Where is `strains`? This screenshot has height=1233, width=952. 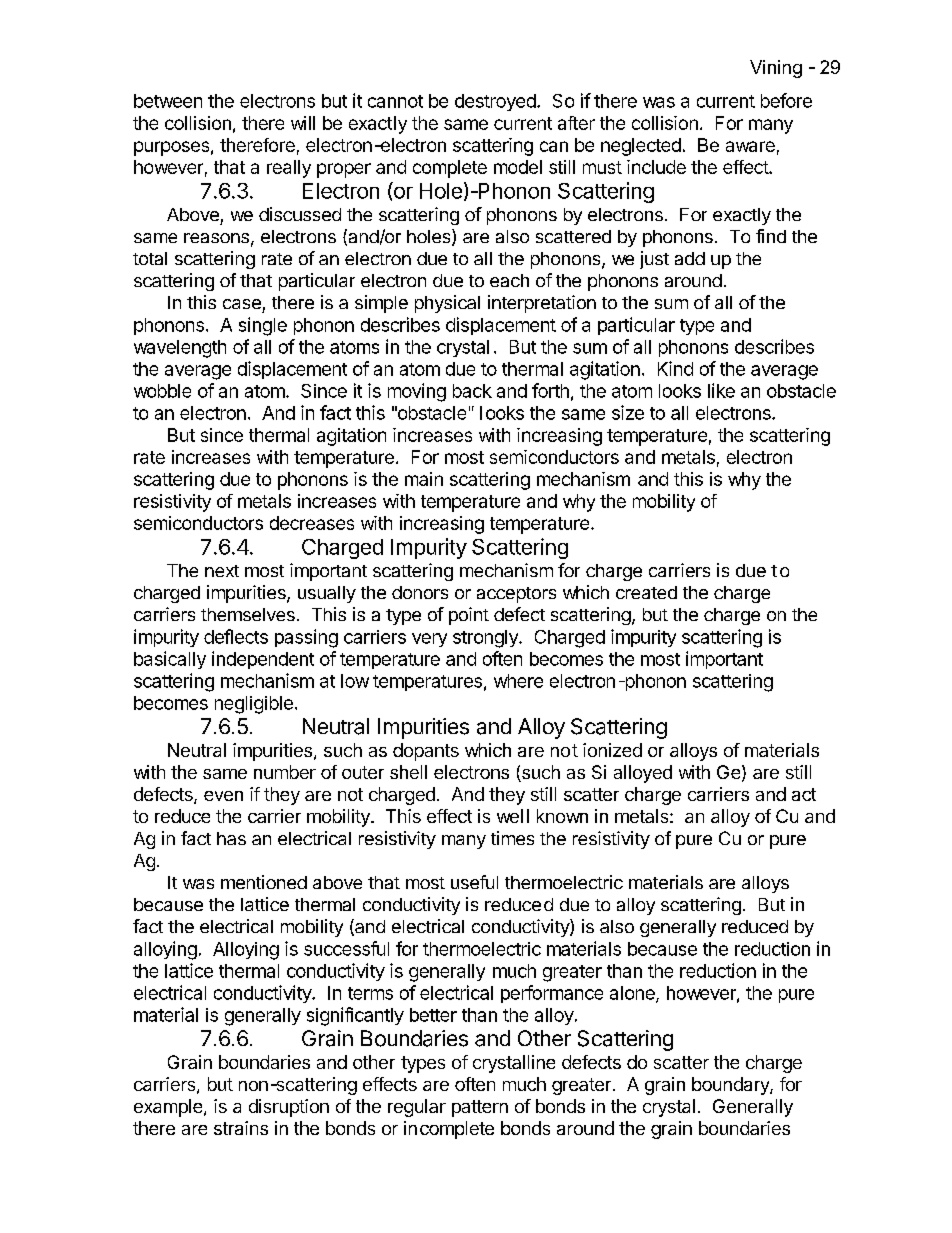
strains is located at coordinates (241, 1128).
